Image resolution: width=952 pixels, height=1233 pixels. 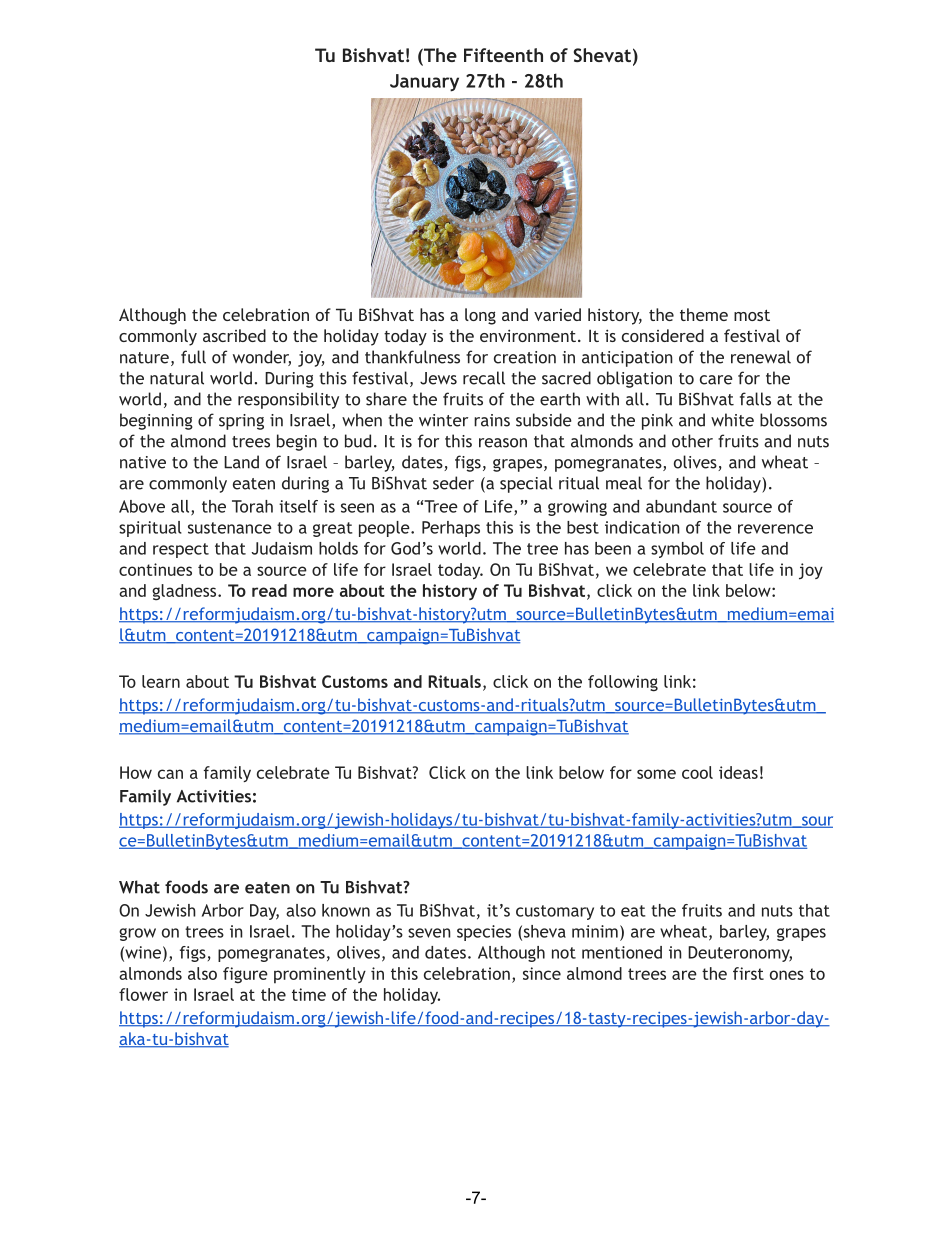 I want to click on learn, so click(x=161, y=681).
